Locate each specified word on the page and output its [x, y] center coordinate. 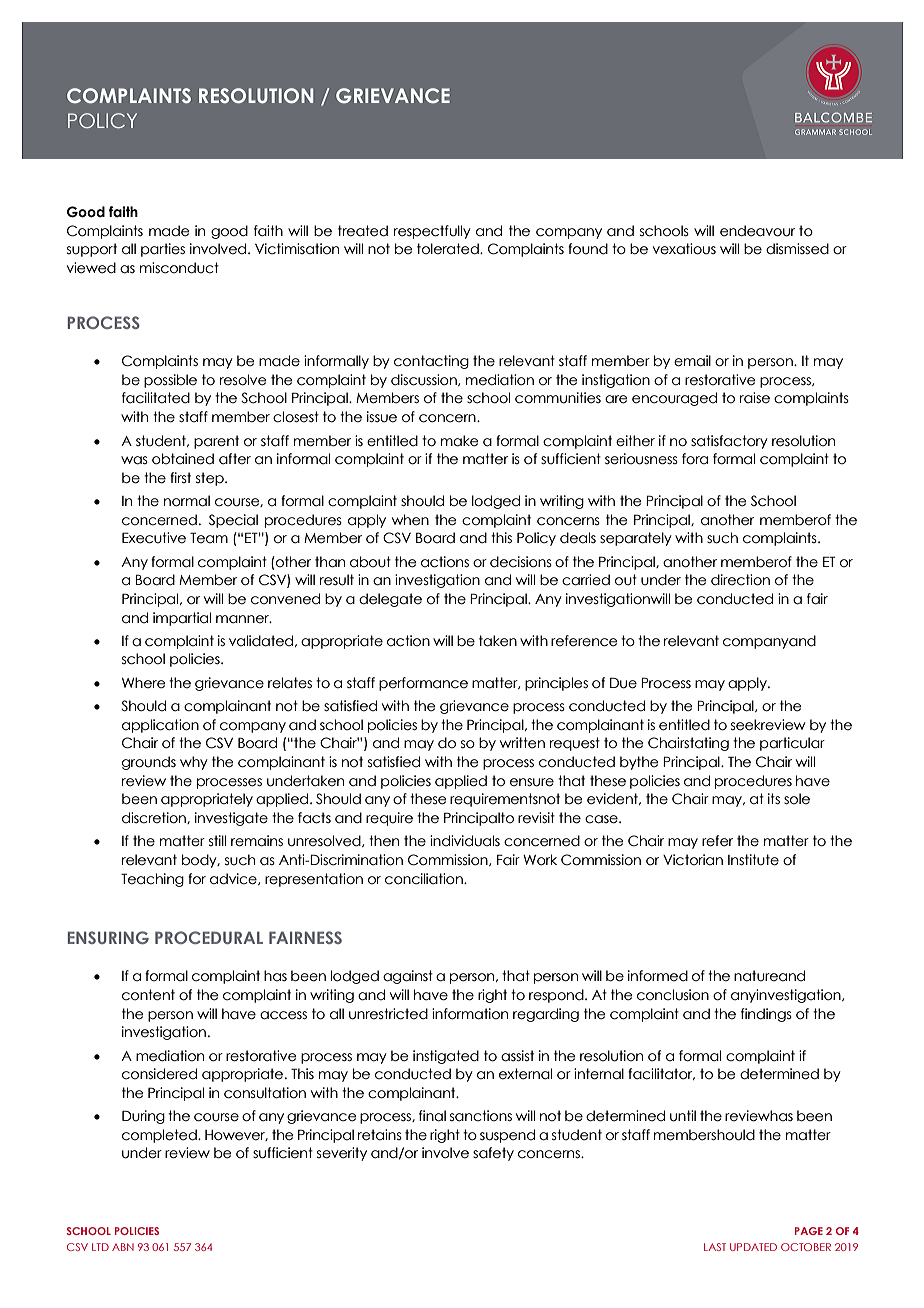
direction [740, 580]
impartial [182, 619]
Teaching [152, 880]
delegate [390, 600]
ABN [123, 1247]
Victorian [693, 860]
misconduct [179, 268]
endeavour [757, 231]
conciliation [425, 879]
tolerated [449, 249]
